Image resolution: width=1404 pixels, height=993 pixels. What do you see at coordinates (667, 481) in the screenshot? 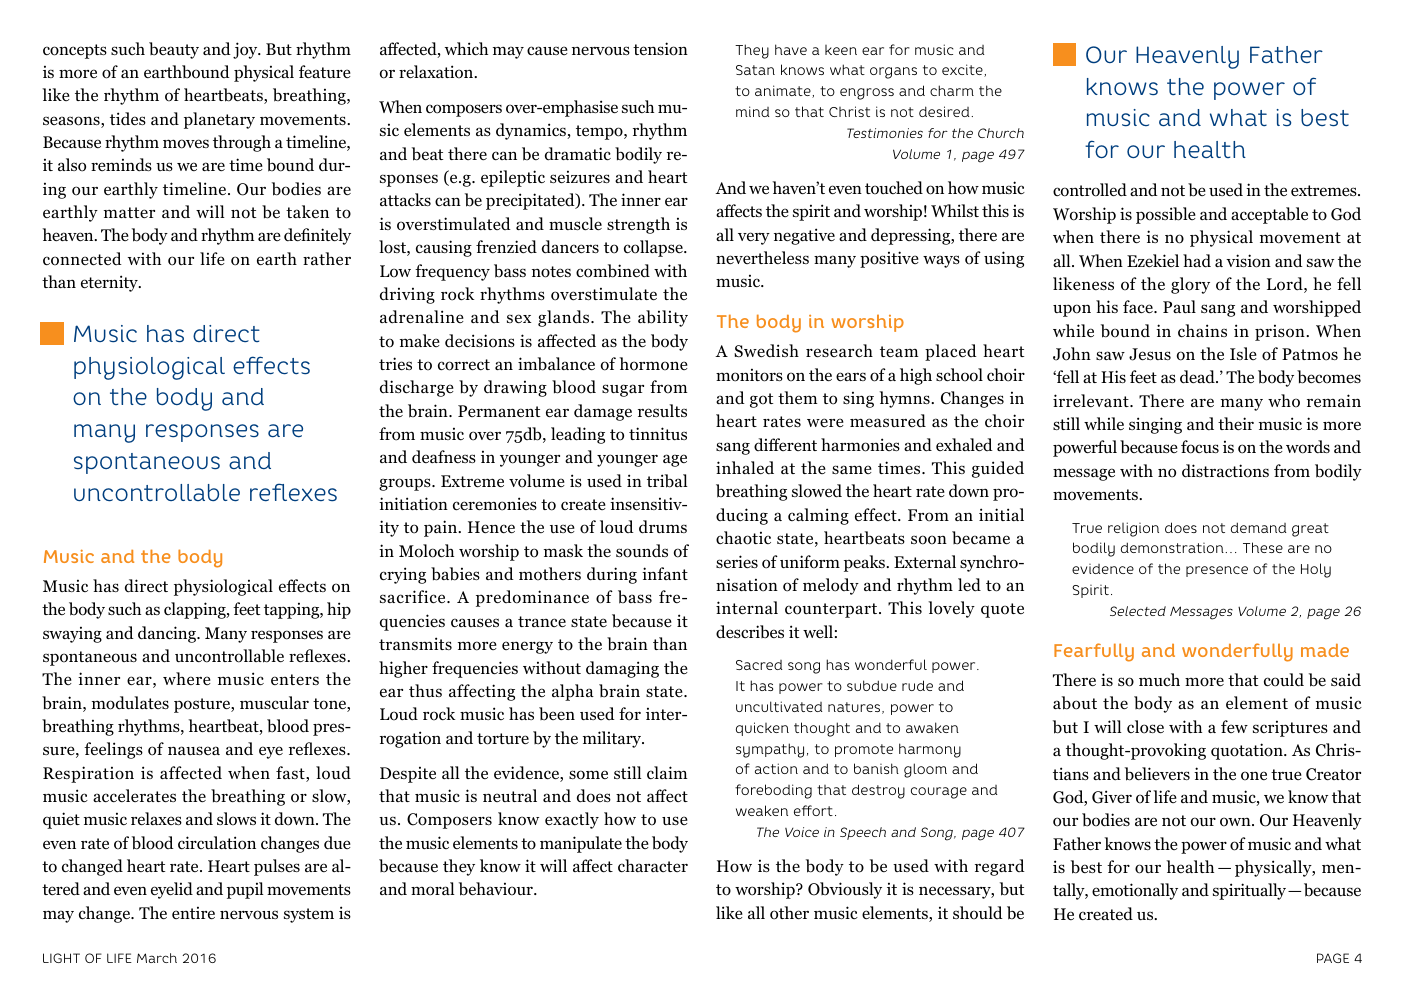
I see `tribal` at bounding box center [667, 481].
